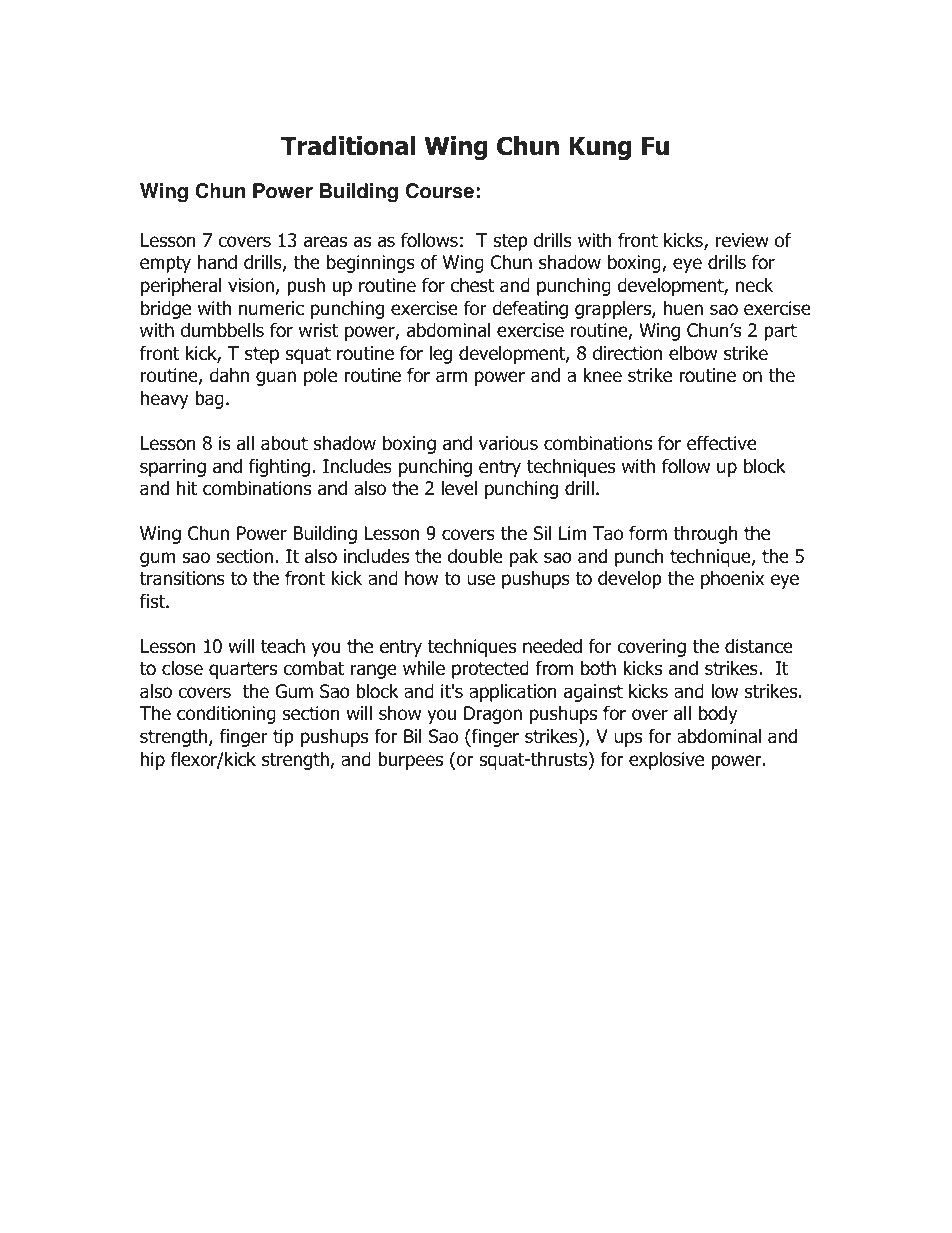  Describe the element at coordinates (600, 148) in the image. I see `Kung` at that location.
